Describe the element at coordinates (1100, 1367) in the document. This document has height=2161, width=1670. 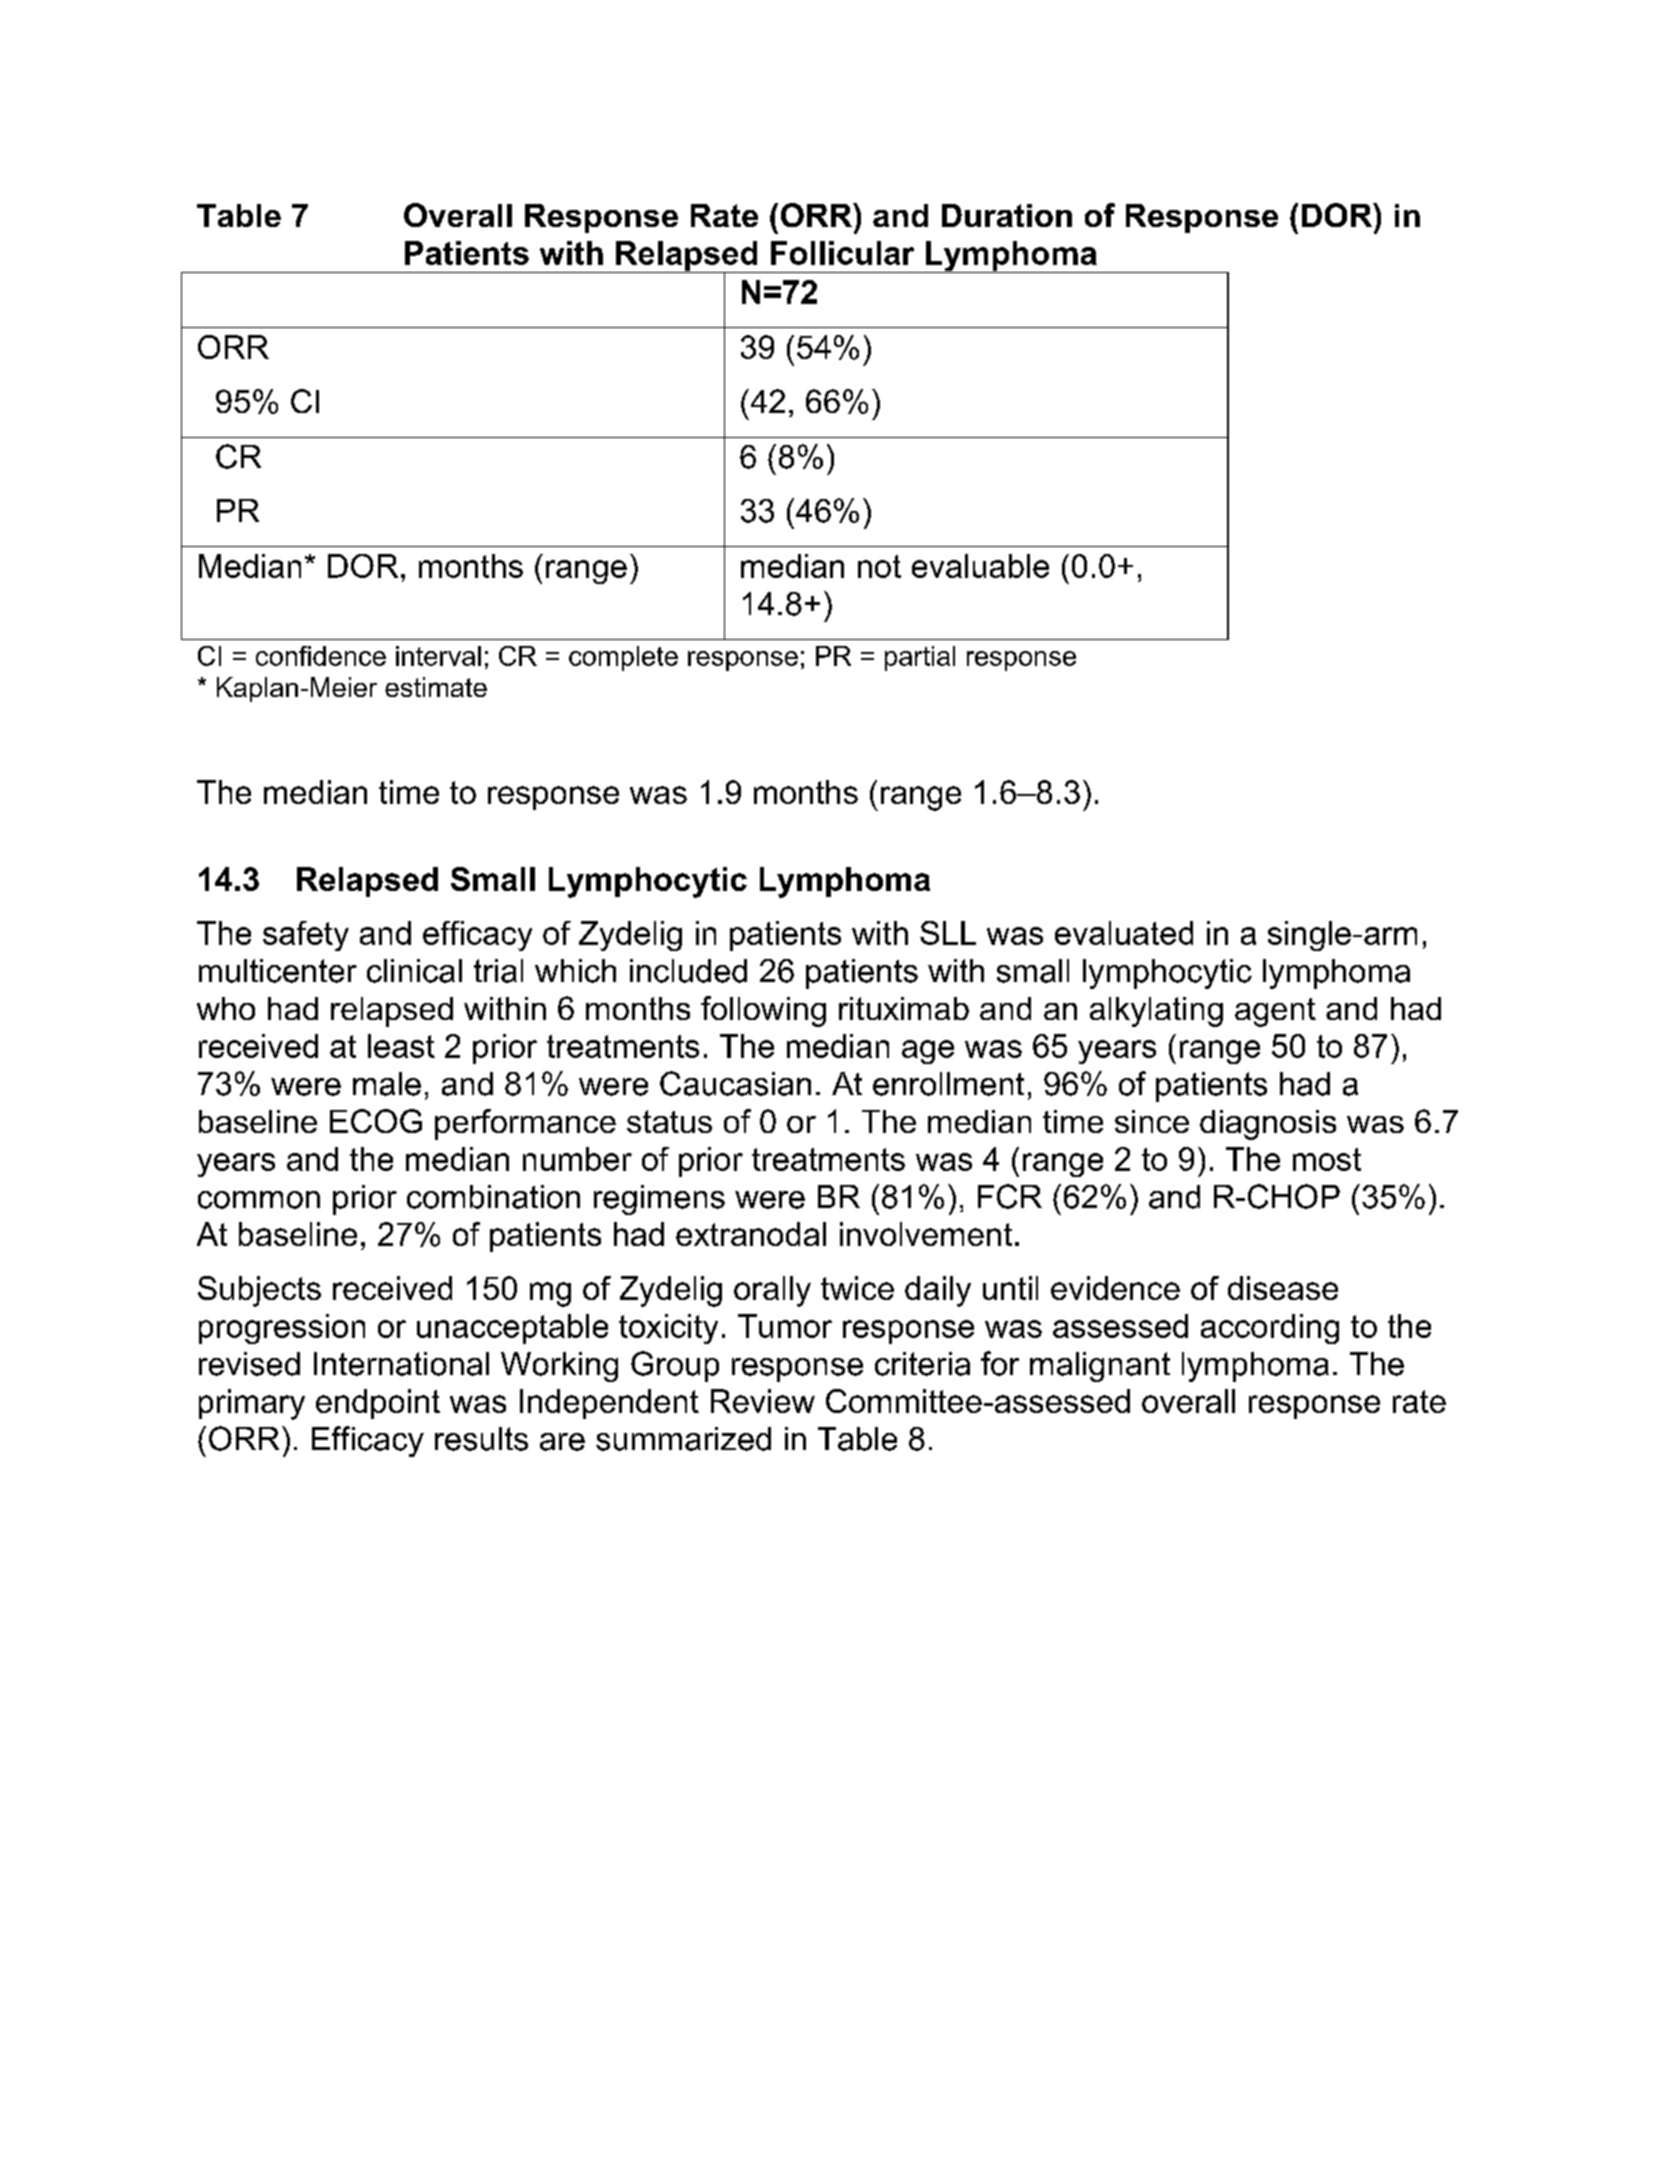
I see `malignant` at that location.
